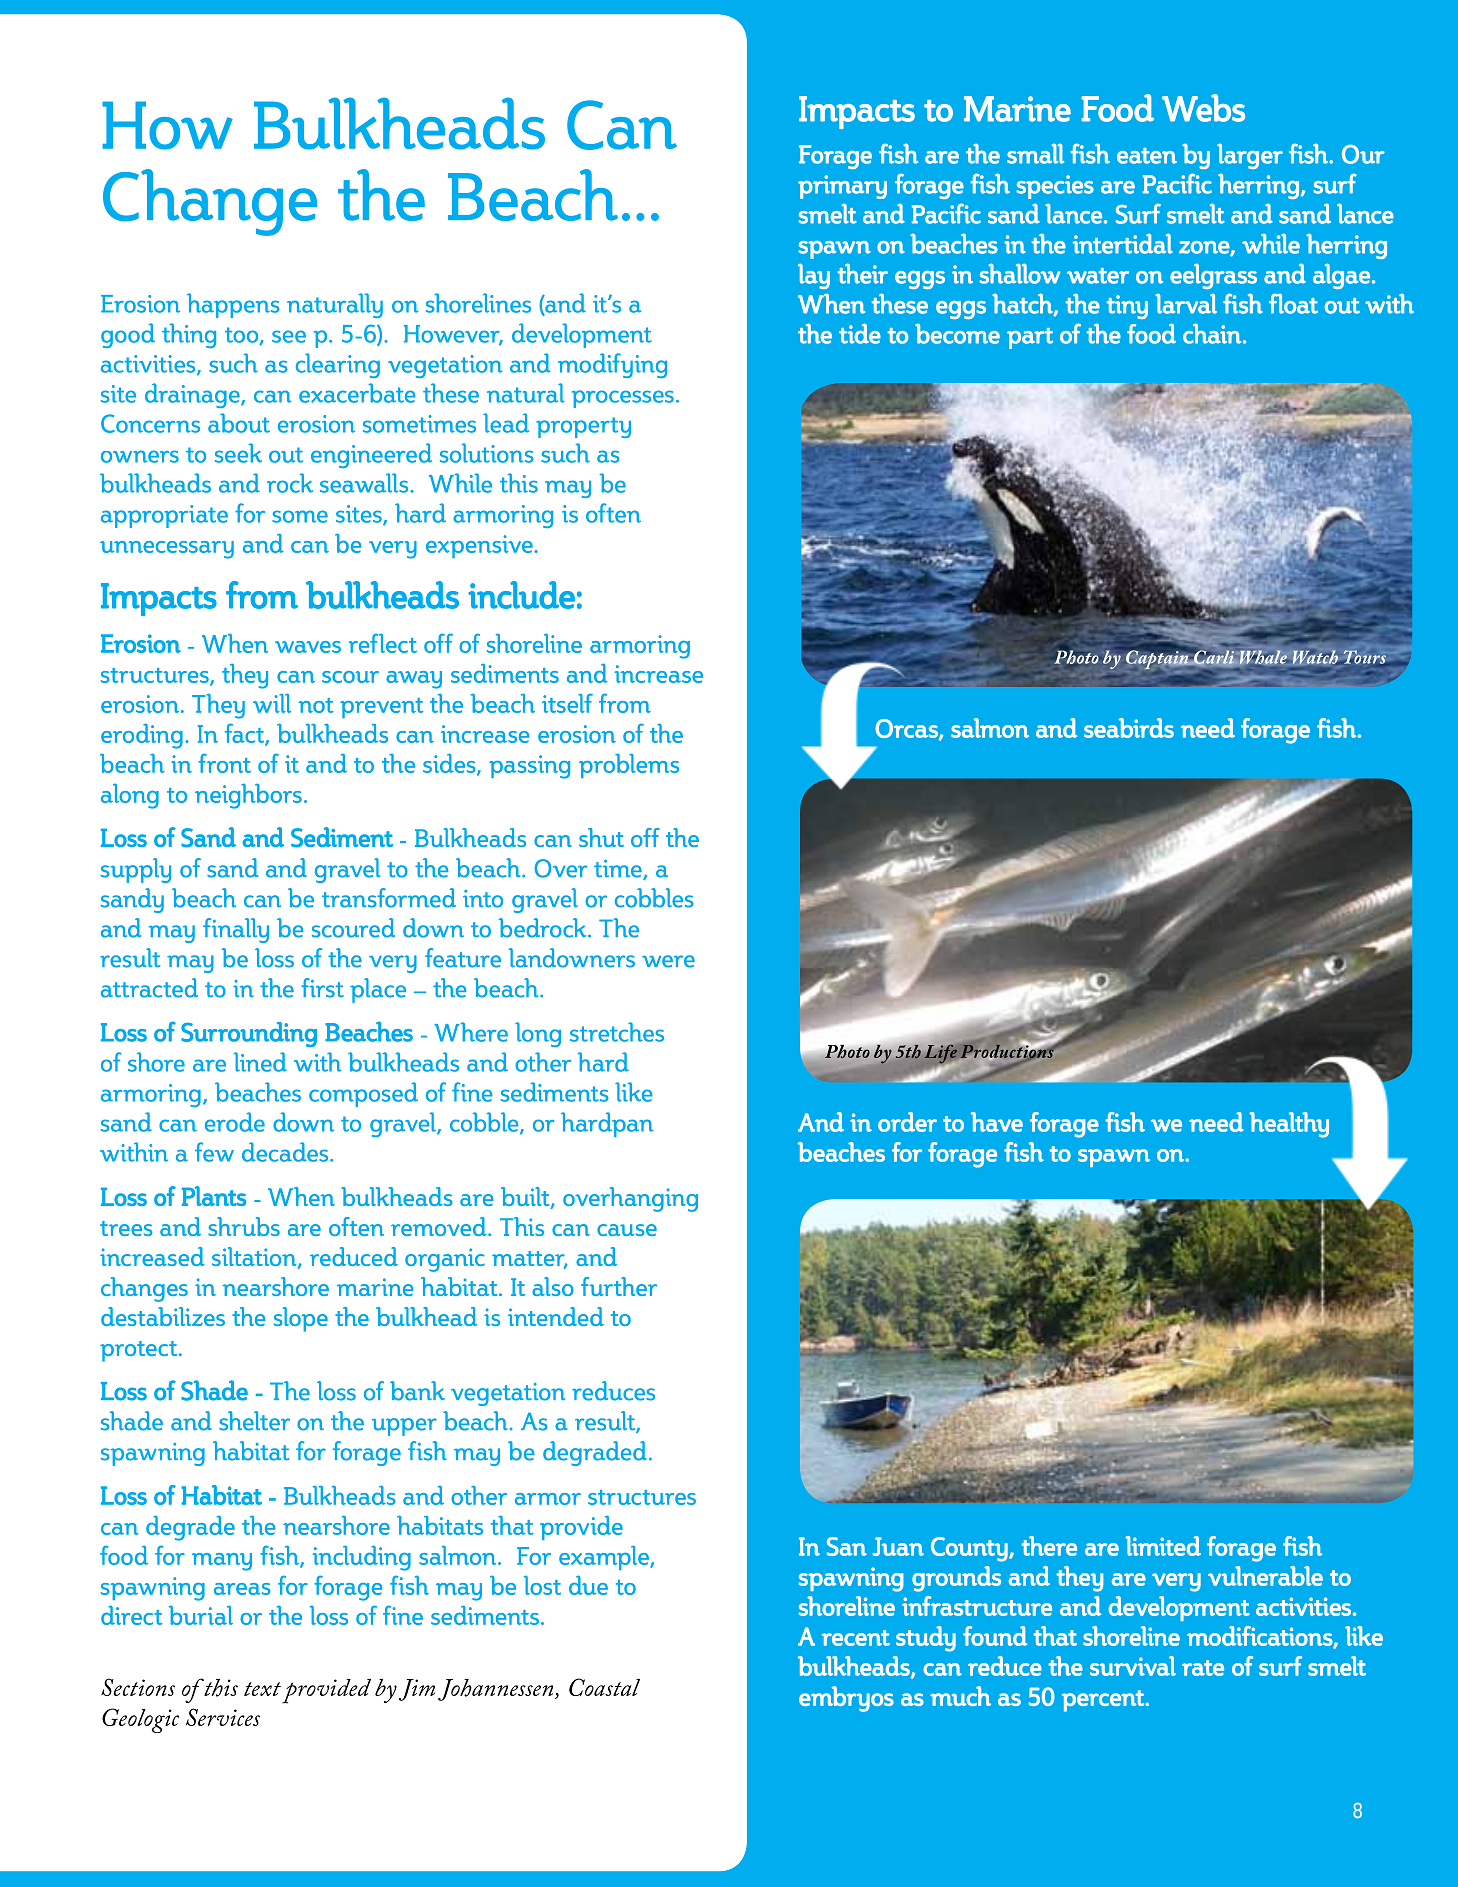 The height and width of the screenshot is (1887, 1458). Describe the element at coordinates (627, 1230) in the screenshot. I see `cause` at that location.
